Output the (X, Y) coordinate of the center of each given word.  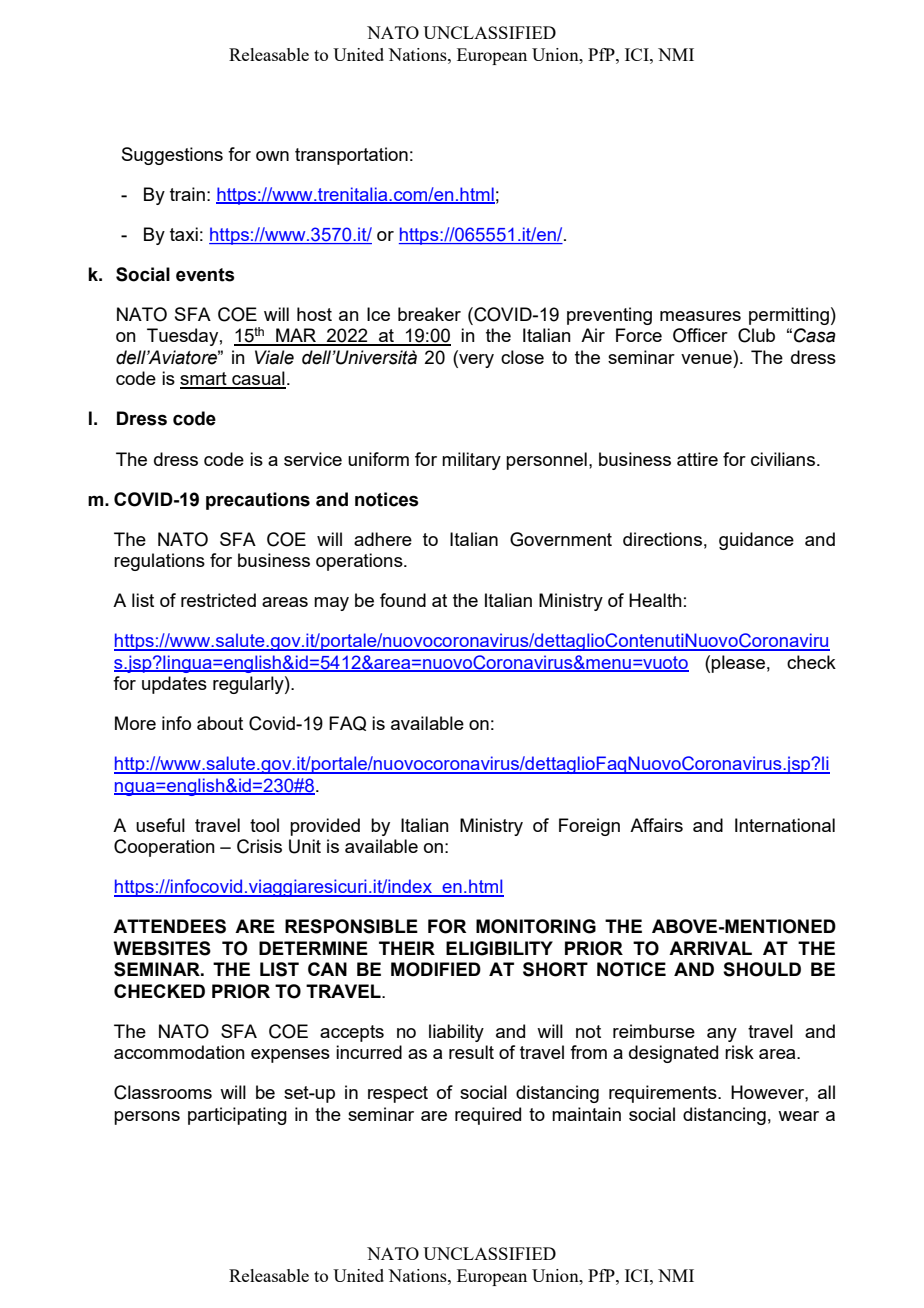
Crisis (259, 846)
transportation (351, 156)
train (187, 194)
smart (204, 380)
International (785, 825)
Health (655, 600)
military (471, 461)
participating (237, 1116)
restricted (218, 600)
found (403, 600)
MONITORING (536, 926)
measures (700, 316)
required (488, 1116)
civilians (784, 459)
